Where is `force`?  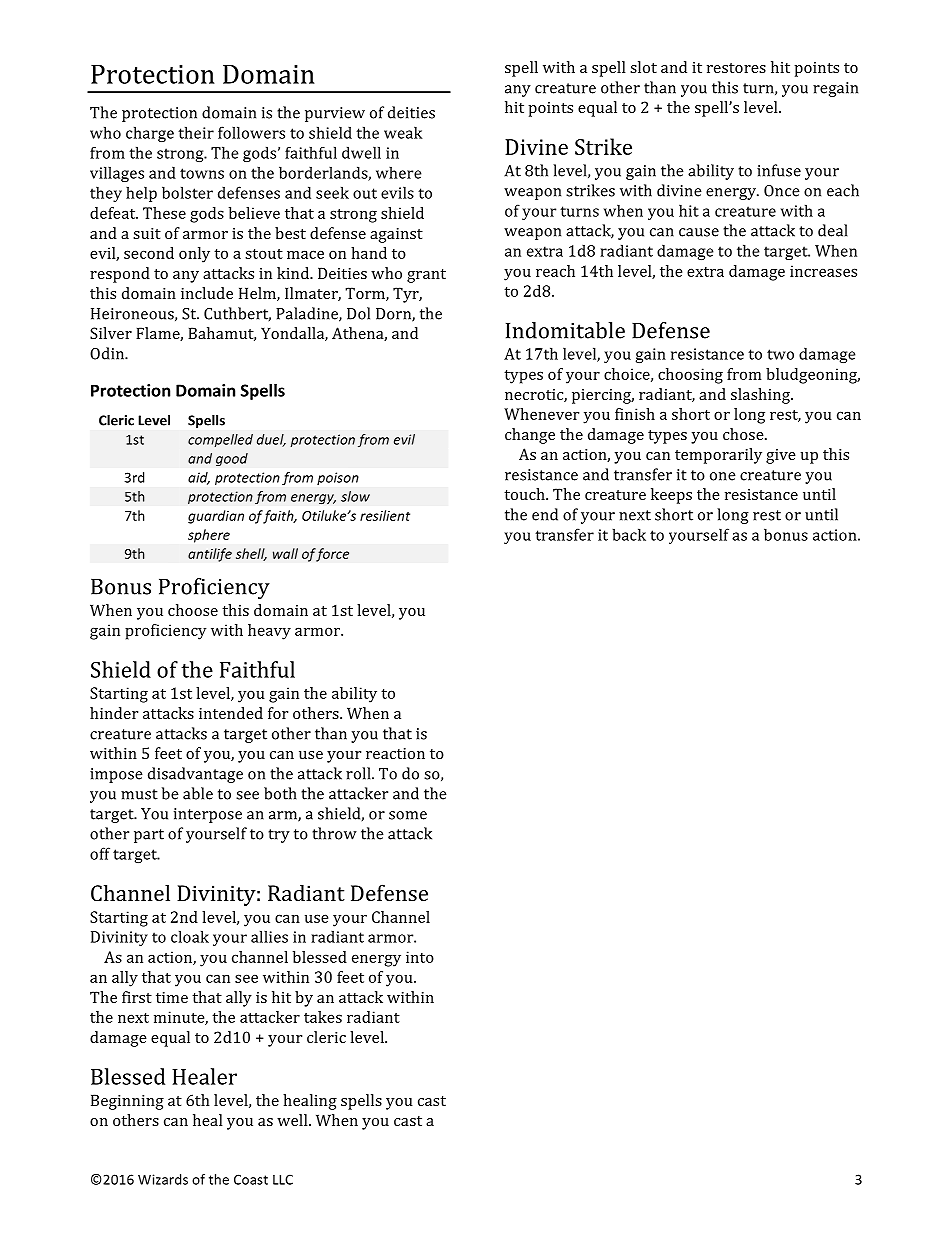
force is located at coordinates (332, 555).
